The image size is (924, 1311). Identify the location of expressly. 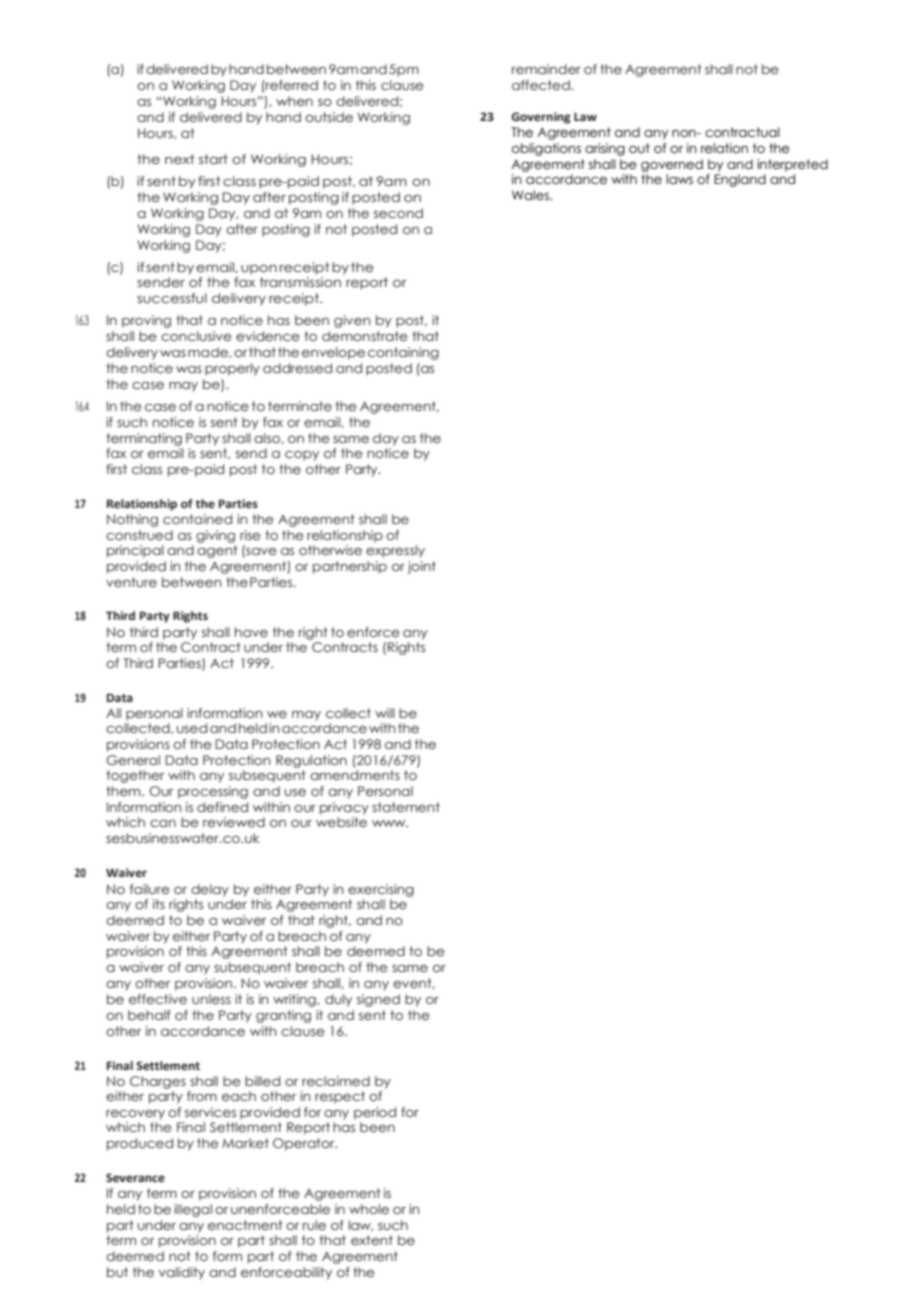
(395, 551).
